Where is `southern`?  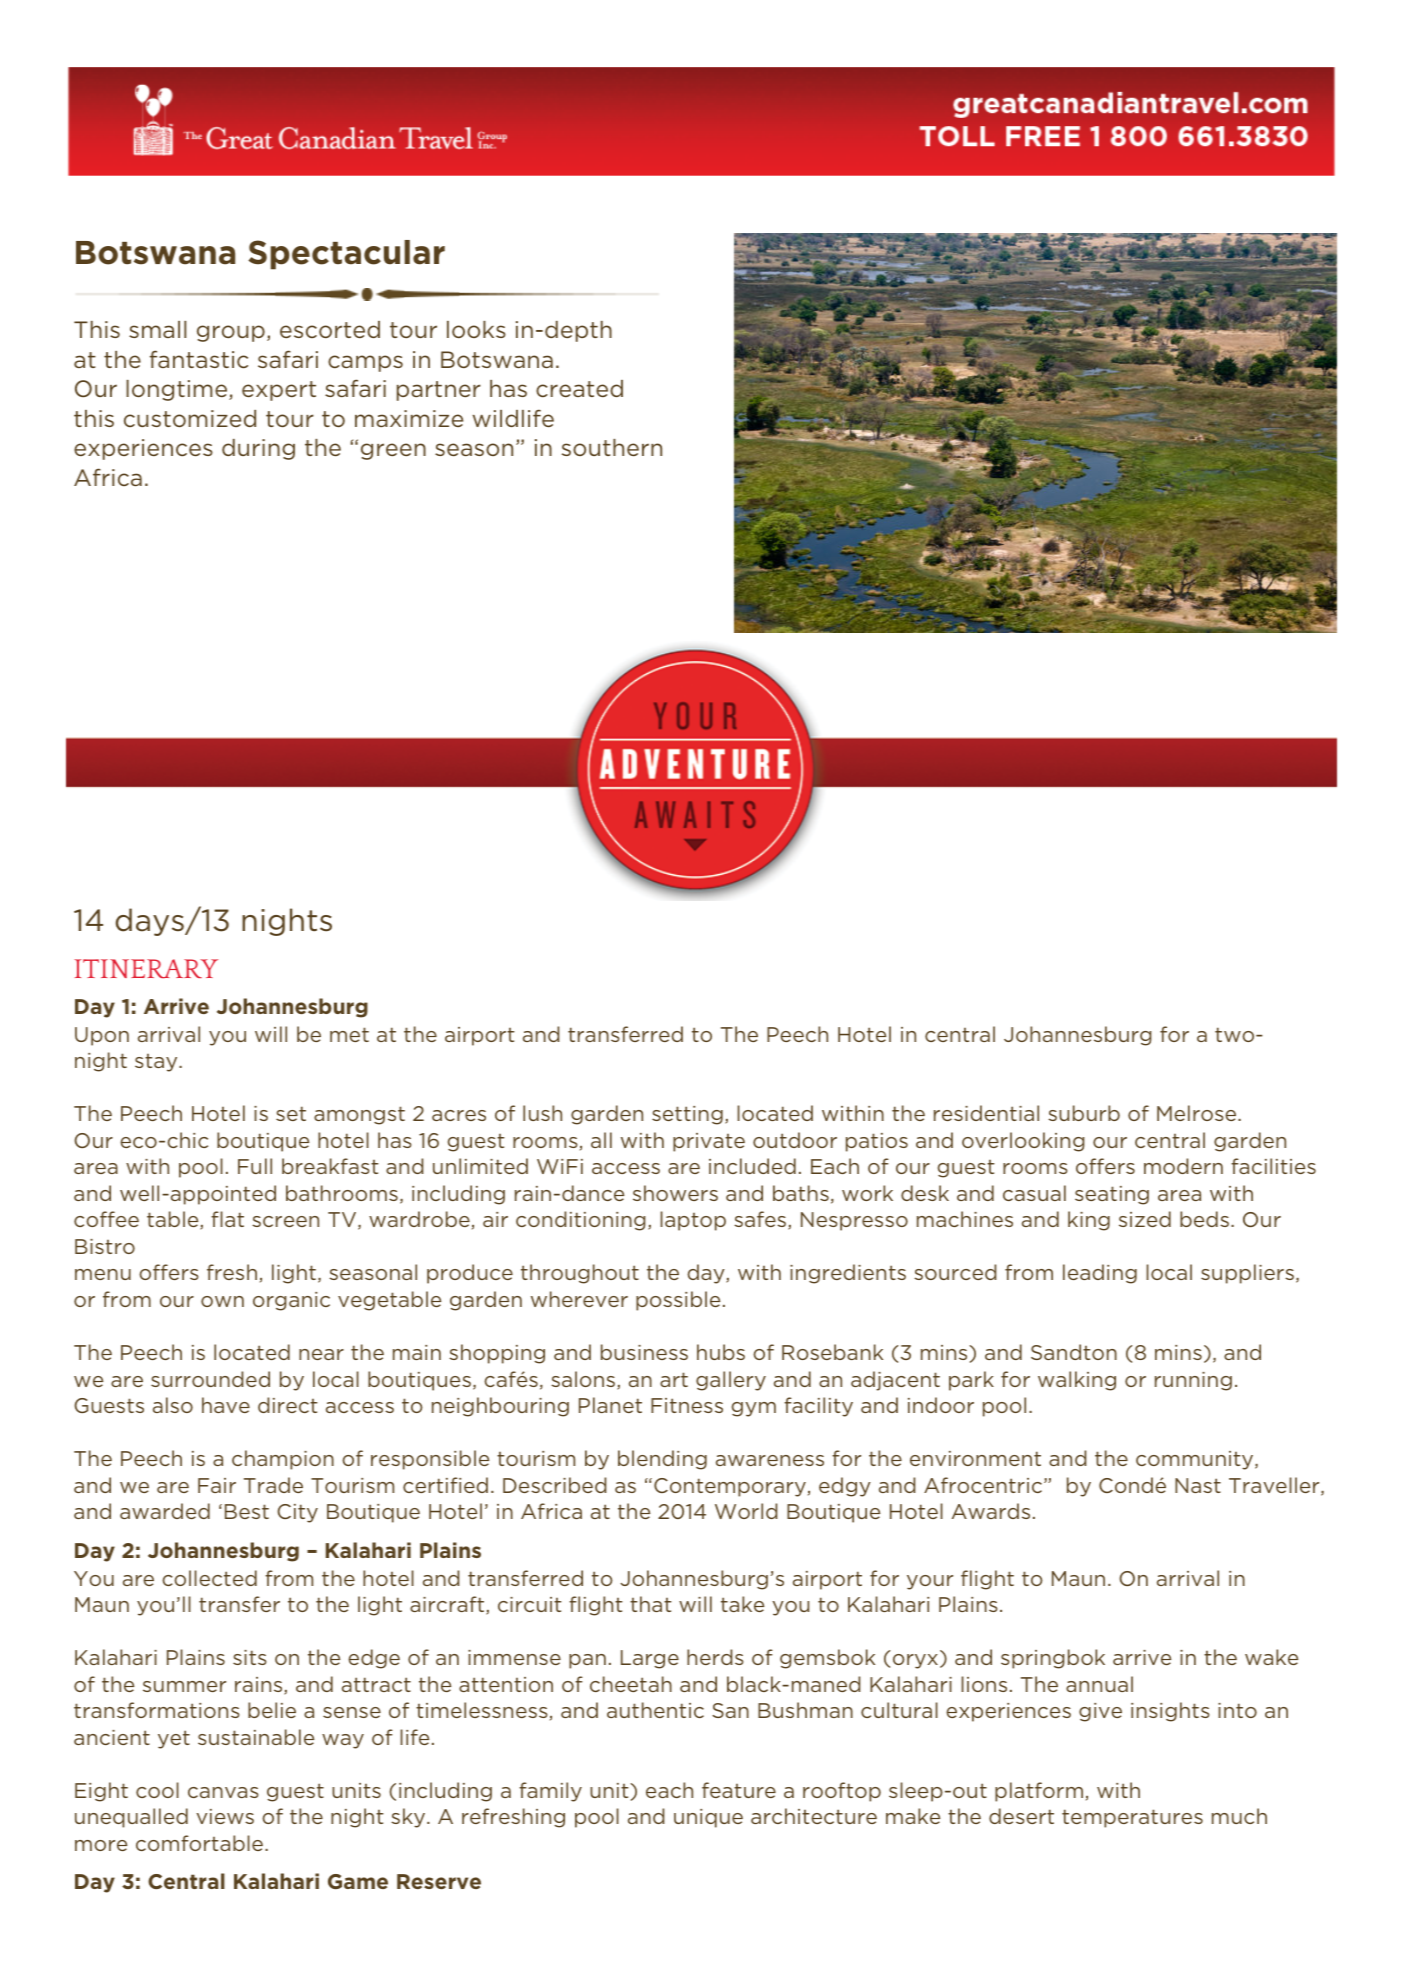 southern is located at coordinates (612, 448).
